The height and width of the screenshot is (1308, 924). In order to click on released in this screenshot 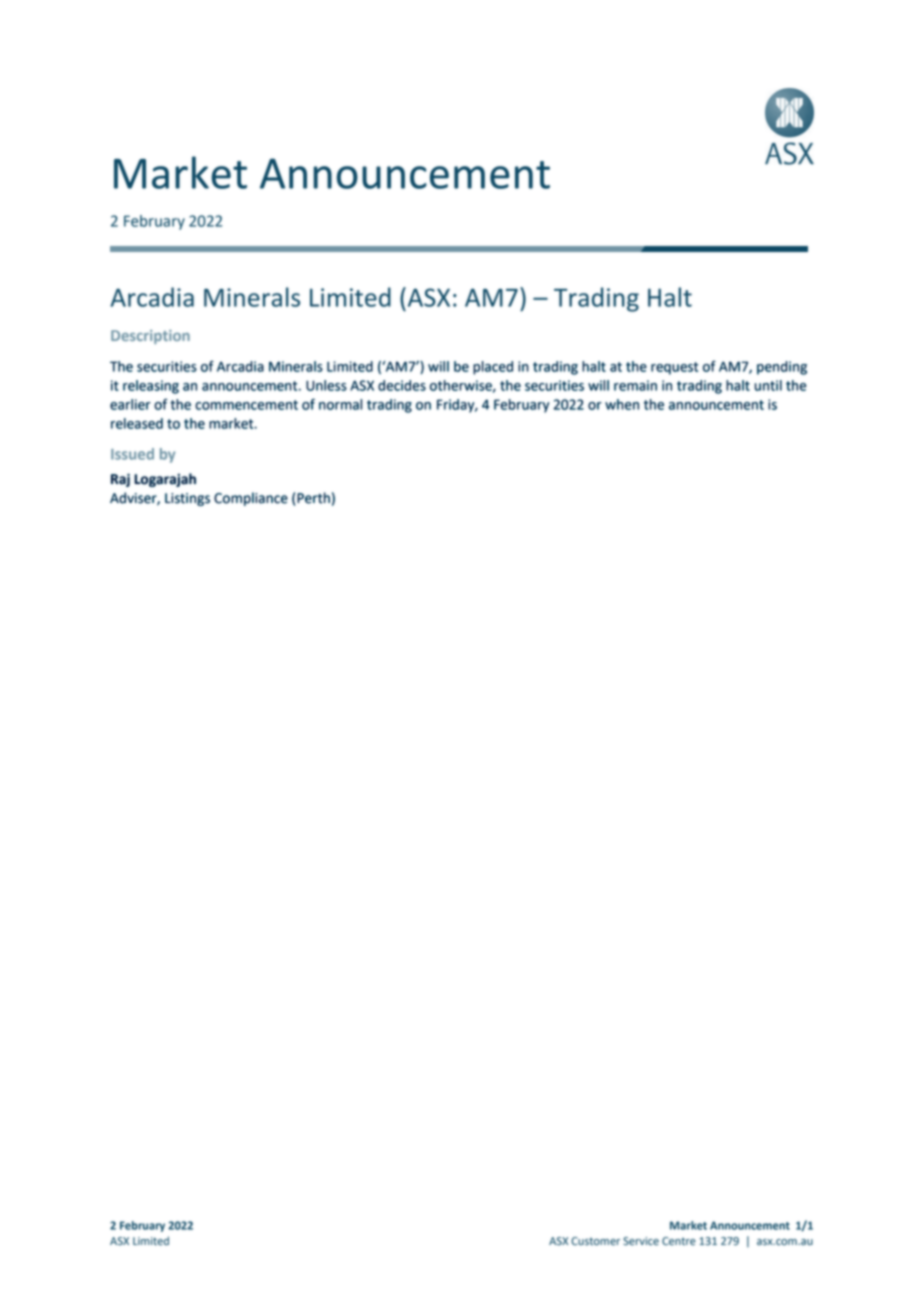, I will do `click(137, 423)`.
